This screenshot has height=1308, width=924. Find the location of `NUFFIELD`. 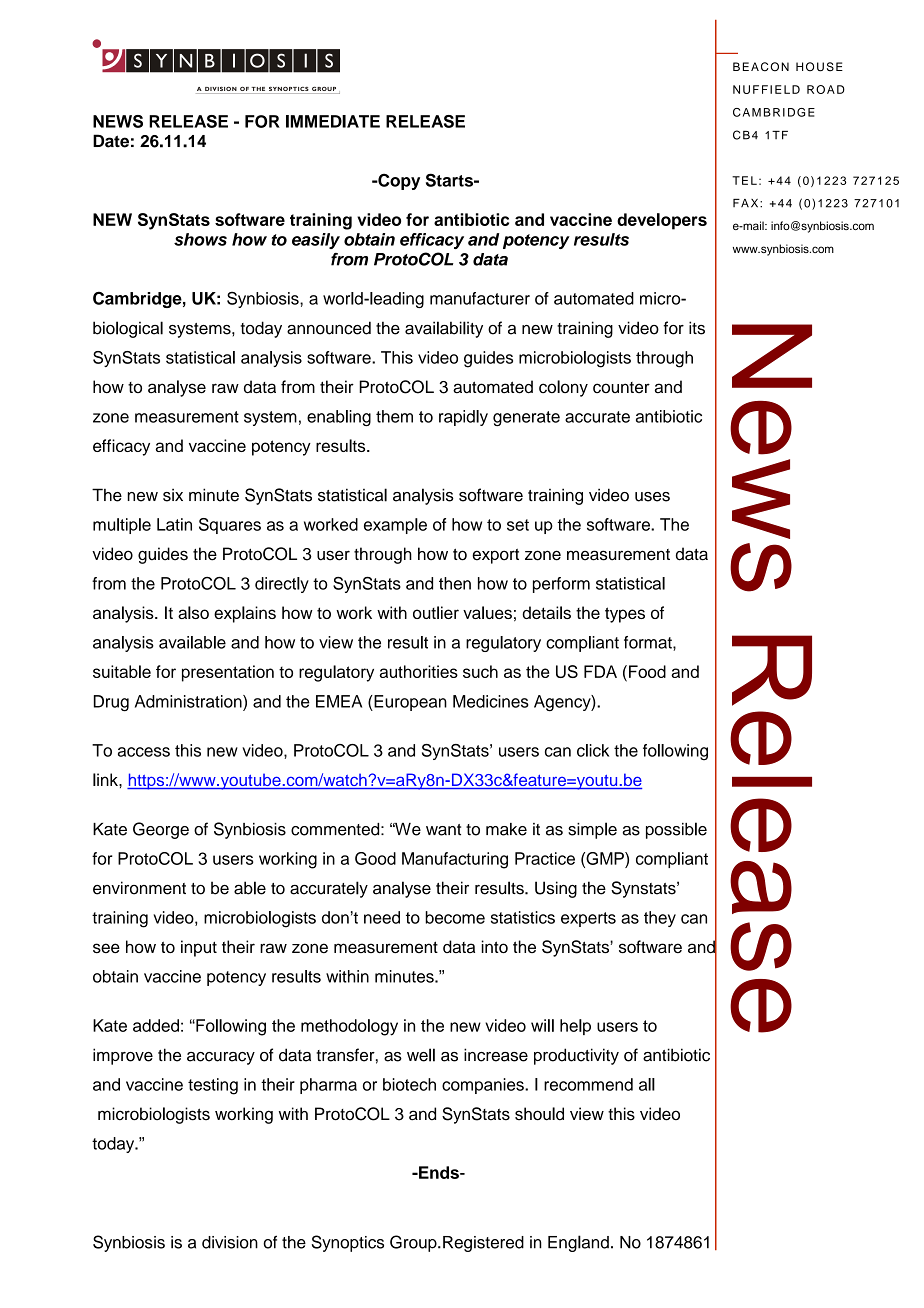

NUFFIELD is located at coordinates (766, 89).
